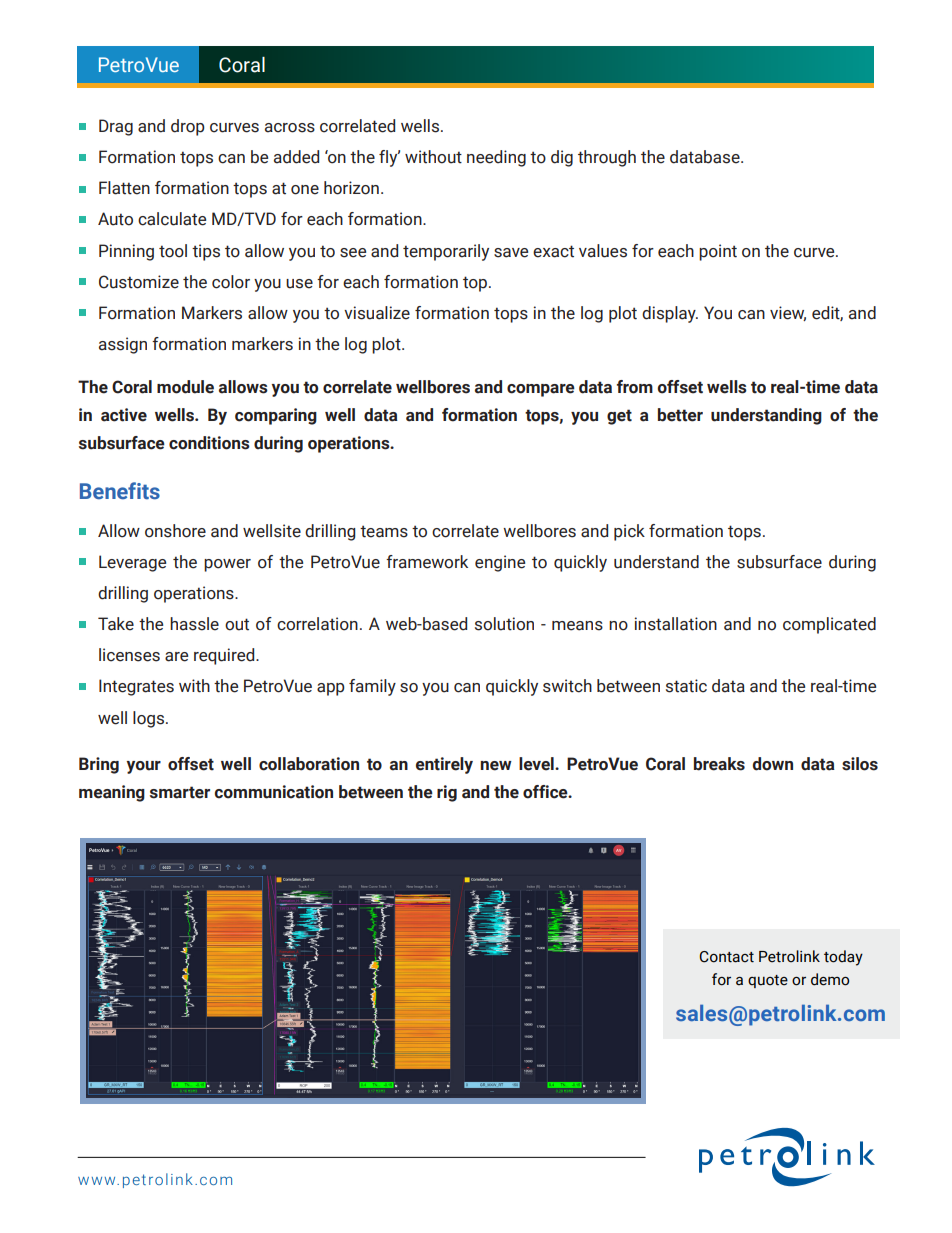 This page has width=952, height=1233. I want to click on drop, so click(188, 127).
